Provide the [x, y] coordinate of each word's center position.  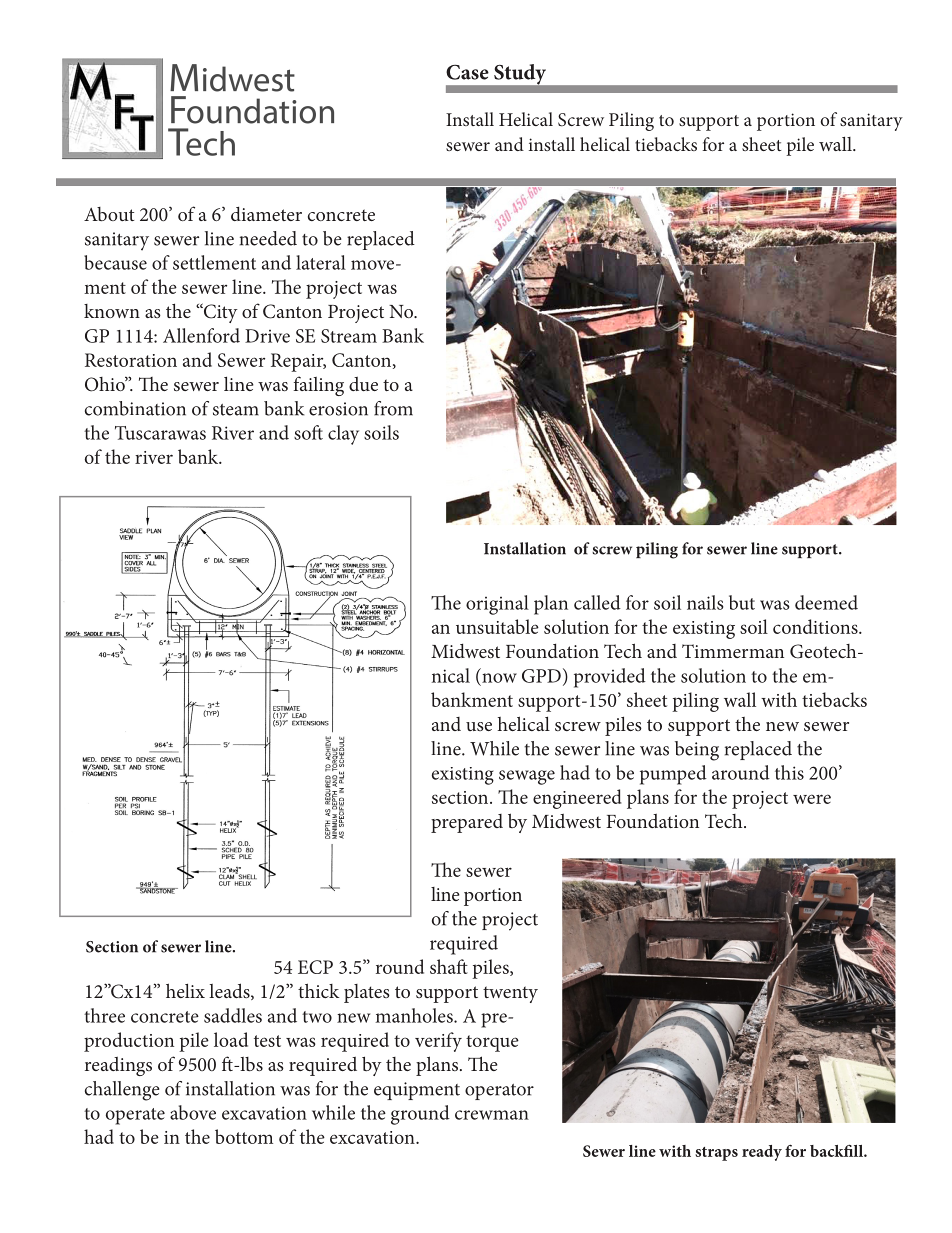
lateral [321, 262]
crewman [492, 1115]
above [193, 1112]
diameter [266, 213]
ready [762, 1153]
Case [467, 72]
